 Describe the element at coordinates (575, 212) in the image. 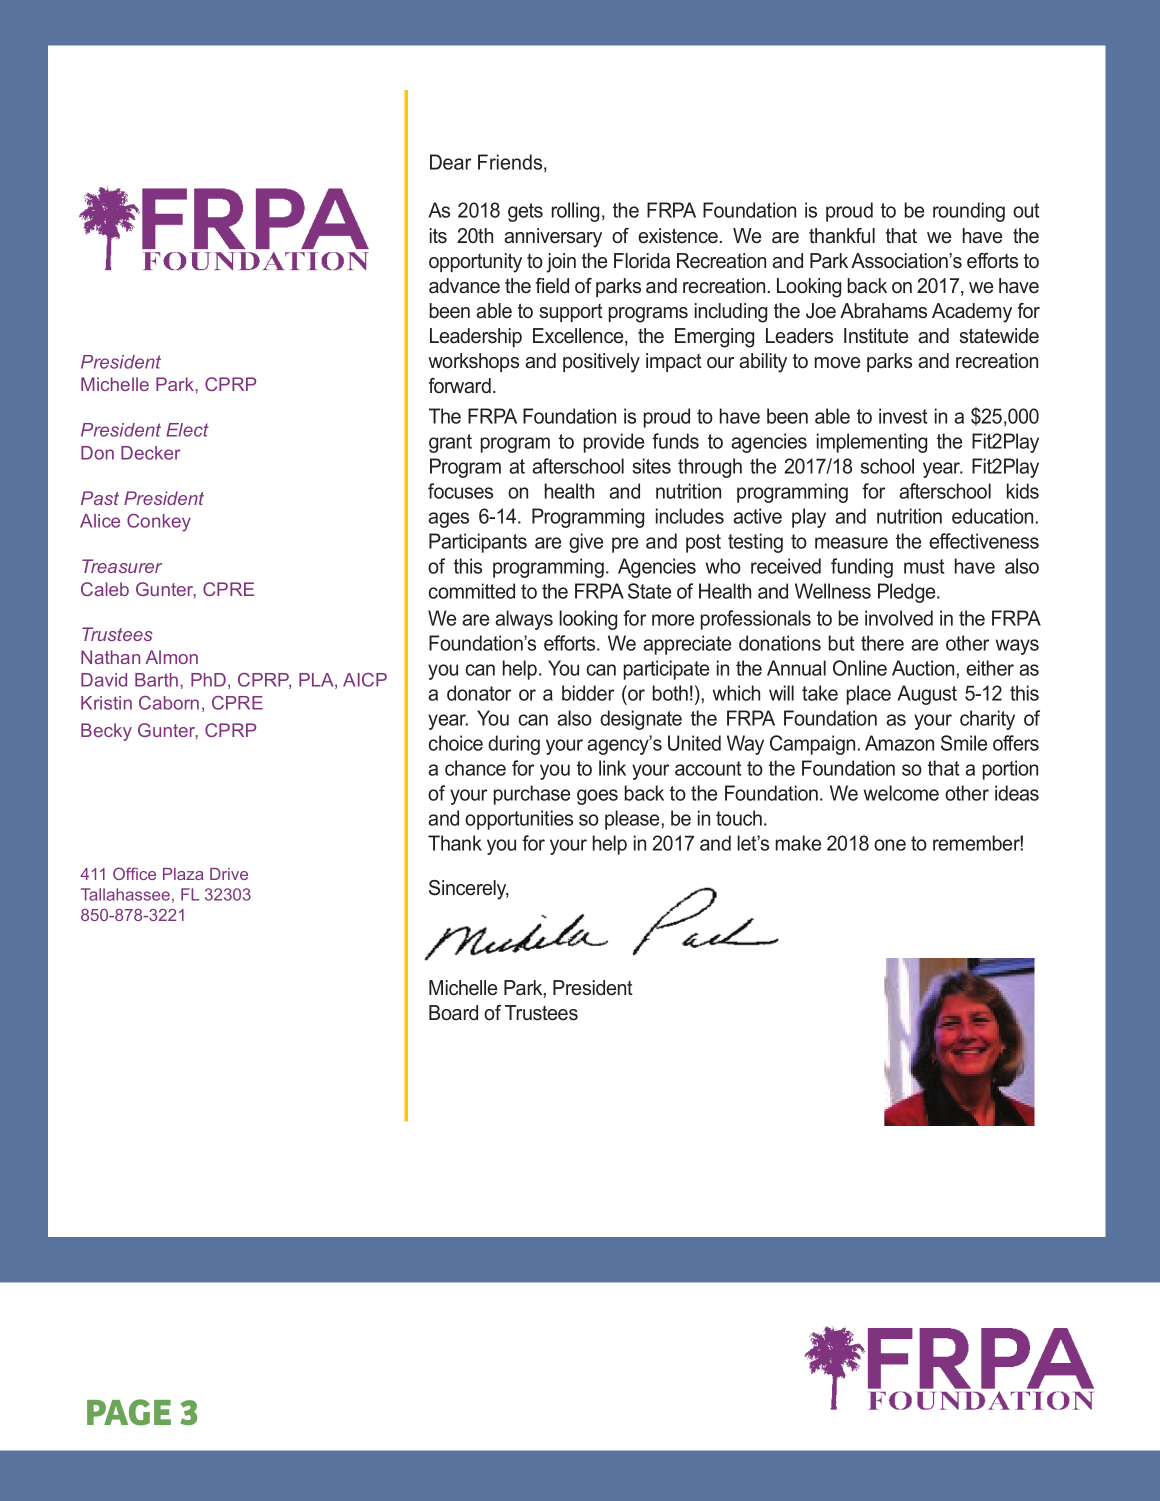

I see `rolling` at that location.
